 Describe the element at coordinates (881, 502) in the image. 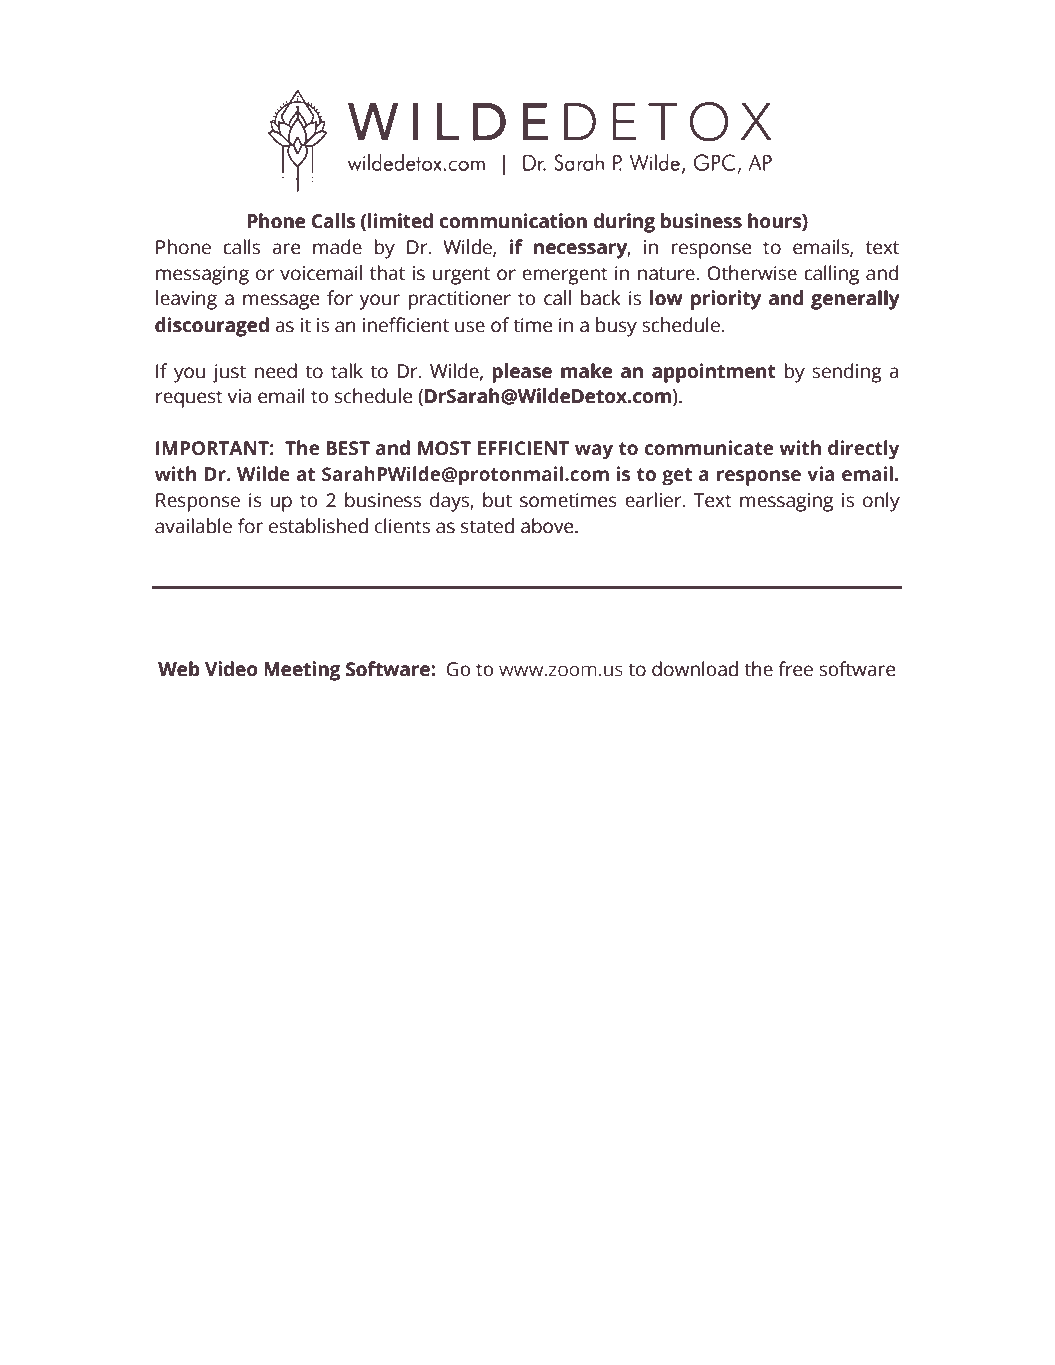

I see `only` at that location.
